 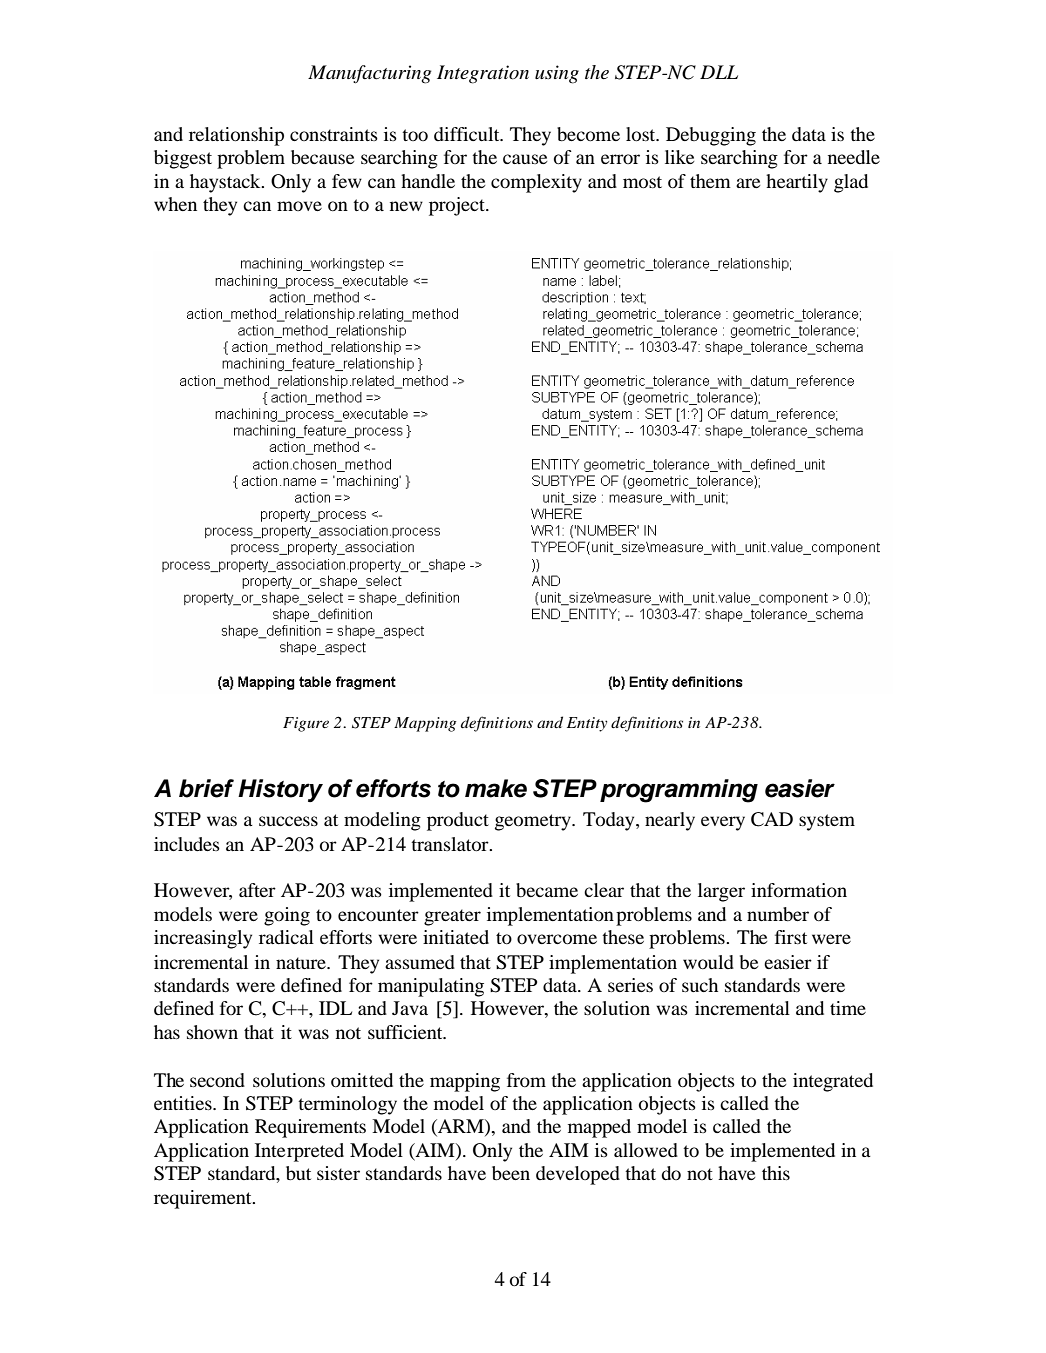 What do you see at coordinates (299, 1152) in the document?
I see `Interpreted` at bounding box center [299, 1152].
